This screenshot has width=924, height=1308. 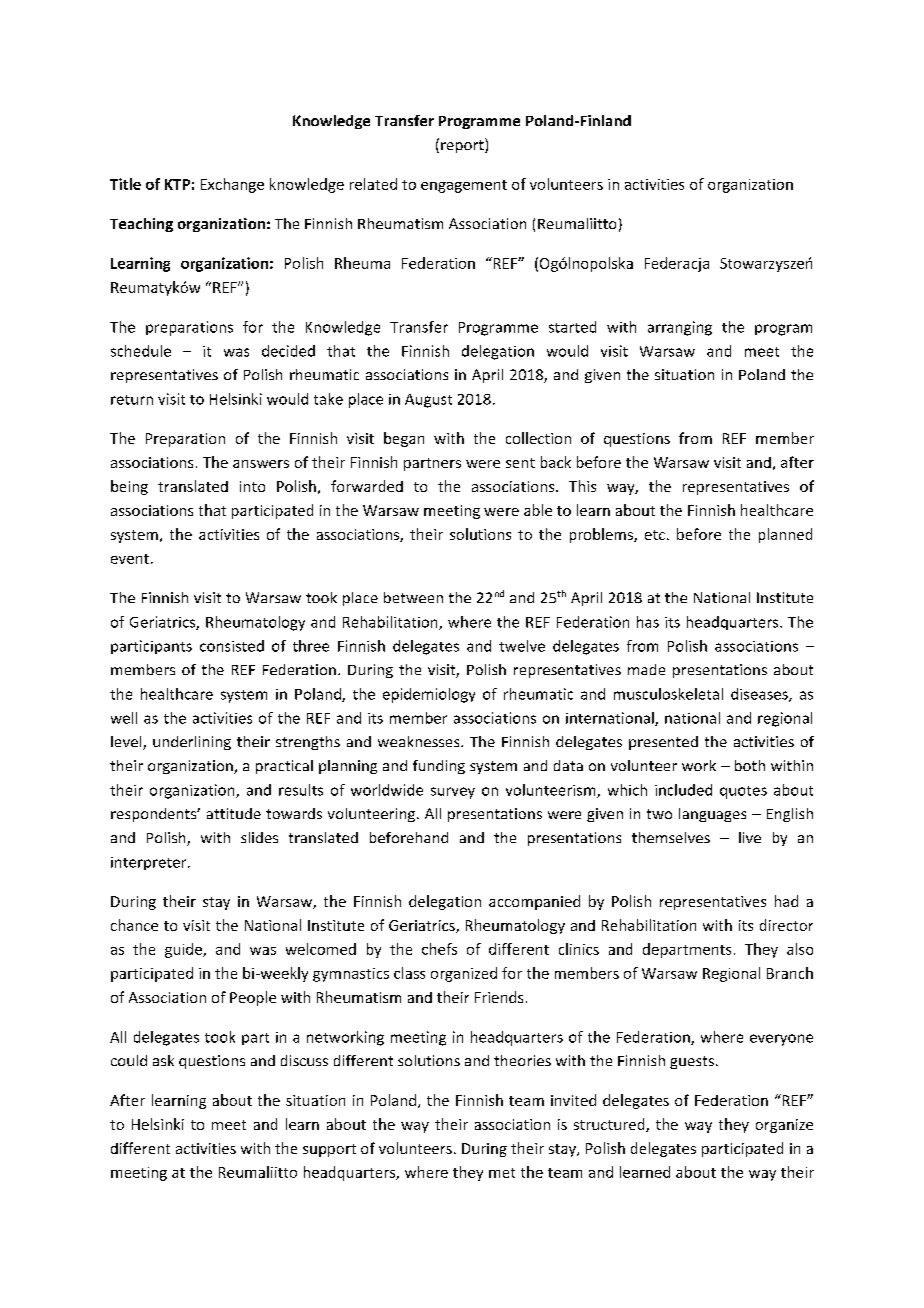 What do you see at coordinates (538, 510) in the screenshot?
I see `able` at bounding box center [538, 510].
